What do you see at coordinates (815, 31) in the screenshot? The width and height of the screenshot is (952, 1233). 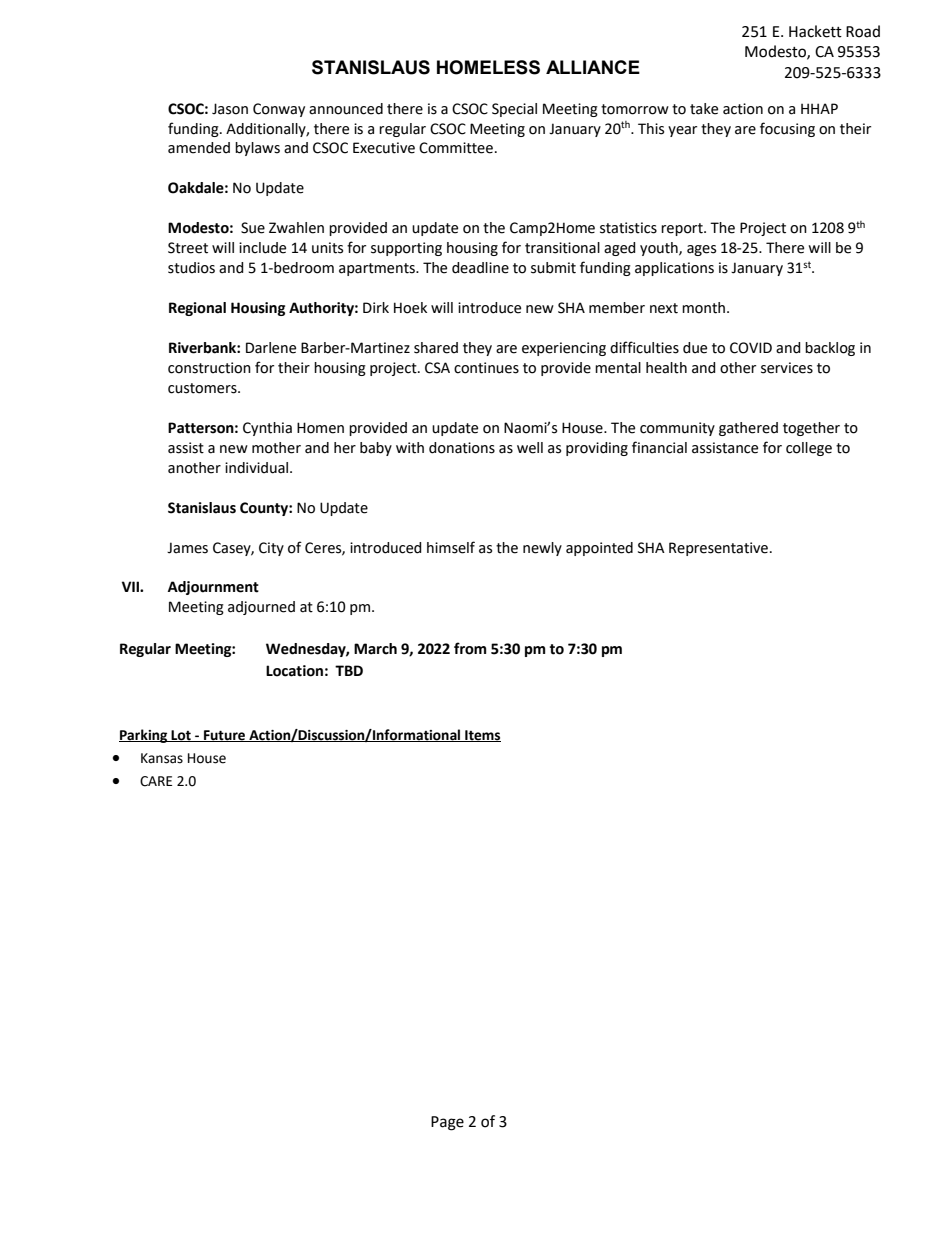 I see `Hackett` at bounding box center [815, 31].
